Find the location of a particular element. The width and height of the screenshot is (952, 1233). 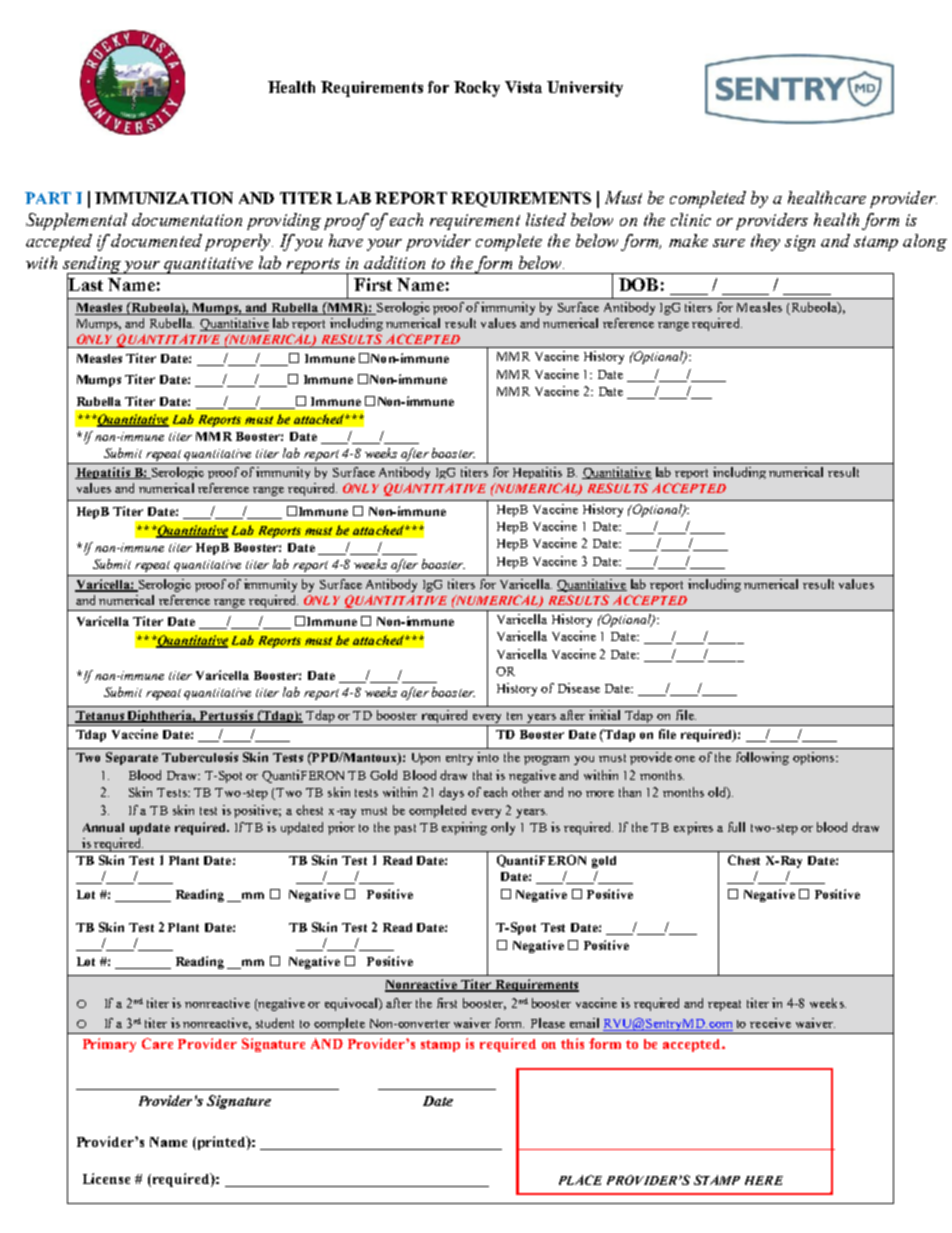

Annual is located at coordinates (103, 827).
